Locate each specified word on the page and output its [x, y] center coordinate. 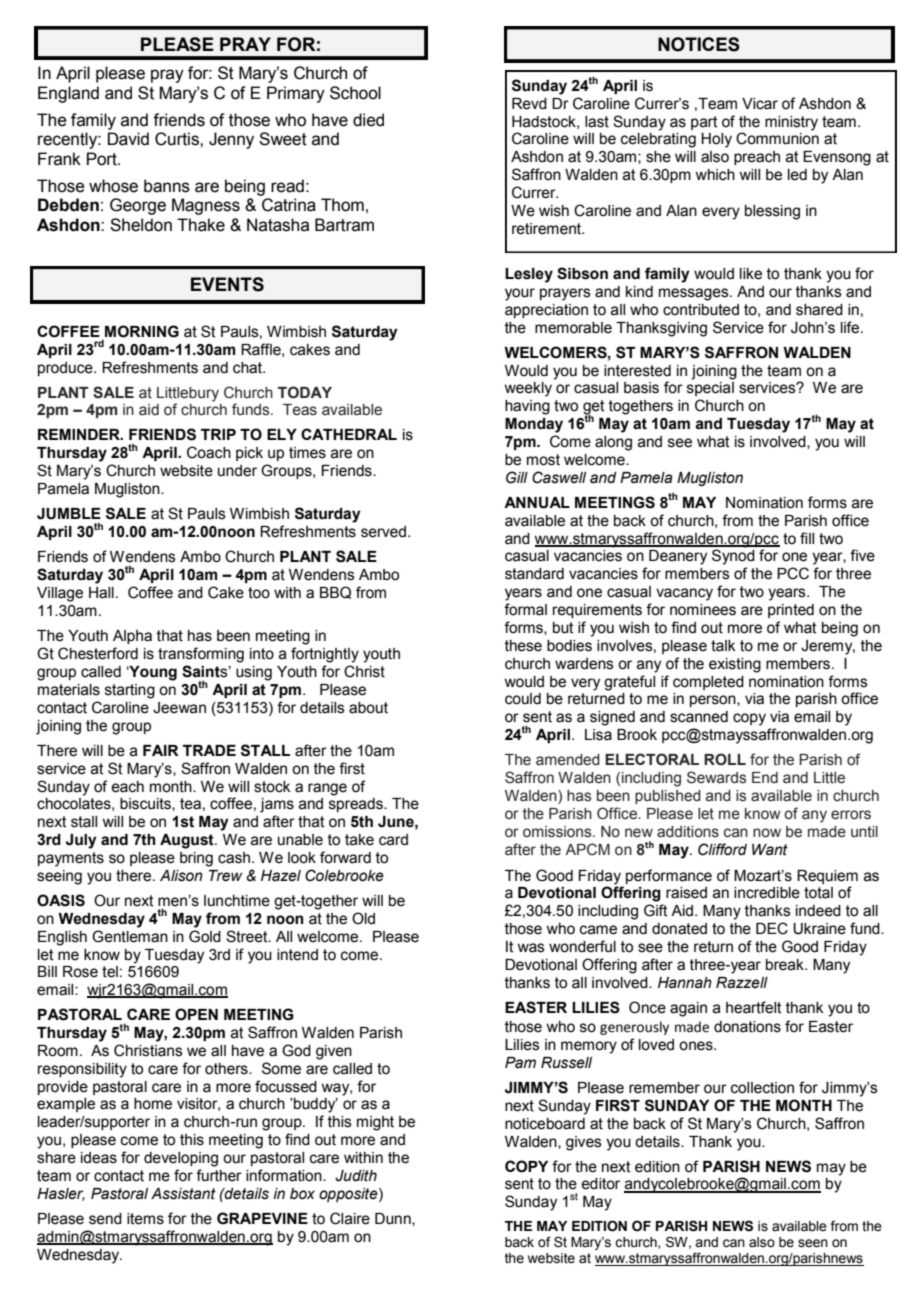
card [393, 840]
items [145, 1219]
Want [770, 850]
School [355, 93]
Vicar [760, 104]
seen [813, 1243]
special [710, 389]
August [188, 841]
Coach [209, 452]
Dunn [394, 1219]
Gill [517, 477]
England [68, 94]
